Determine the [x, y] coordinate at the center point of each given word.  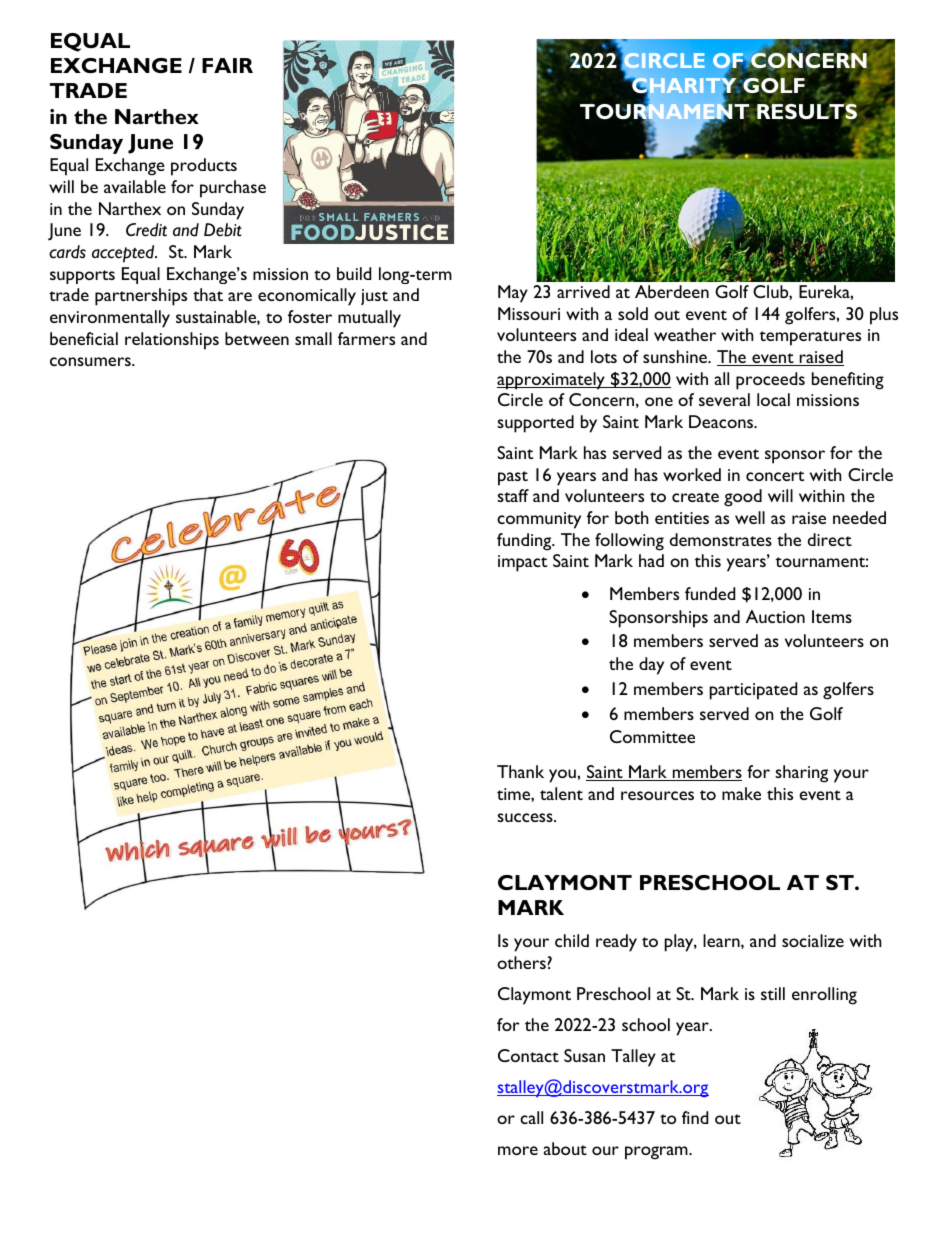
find [695, 1117]
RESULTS [807, 112]
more [518, 1150]
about [565, 1148]
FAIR [227, 65]
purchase [233, 189]
